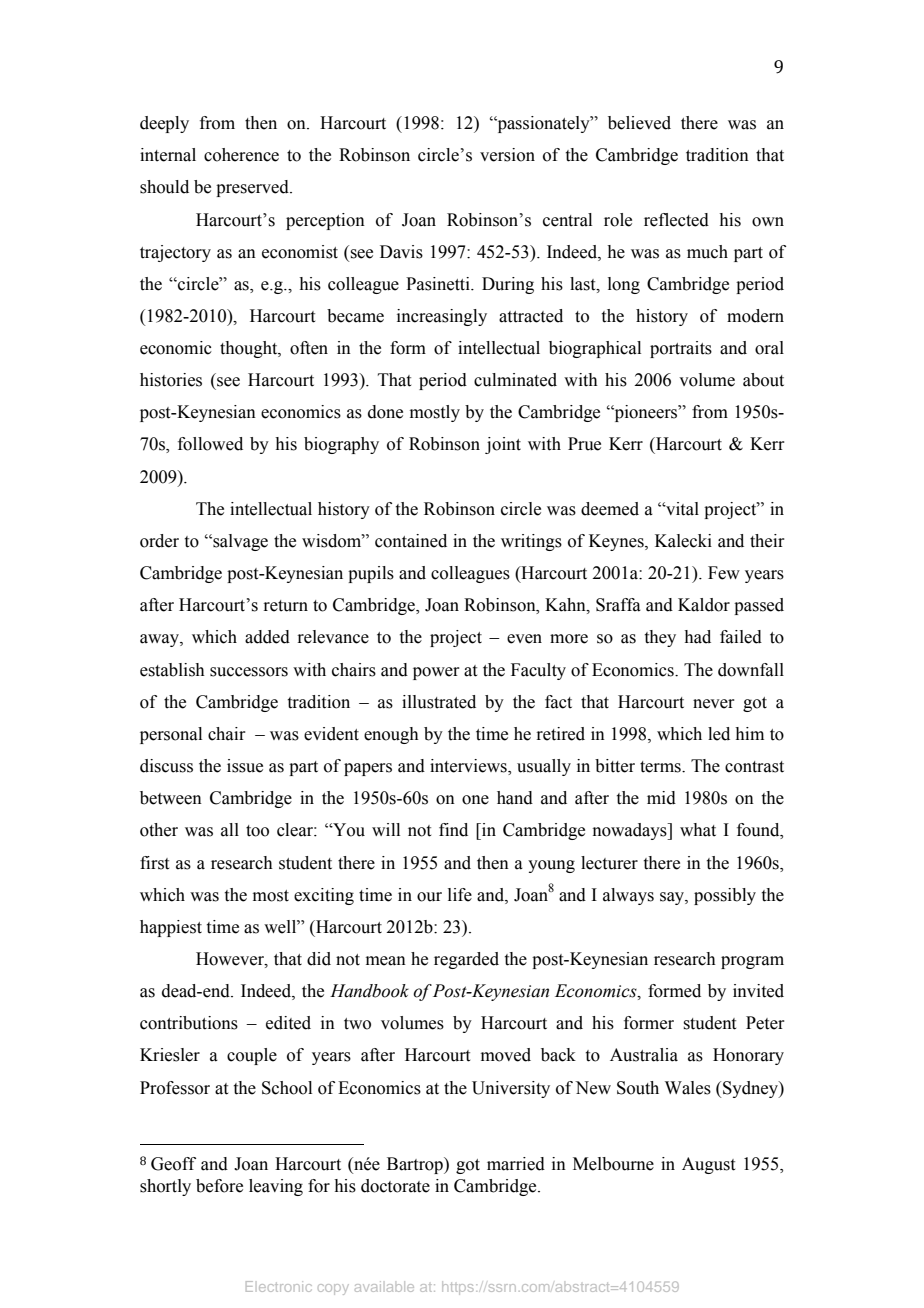 This screenshot has width=924, height=1308. I want to click on believed, so click(639, 123).
